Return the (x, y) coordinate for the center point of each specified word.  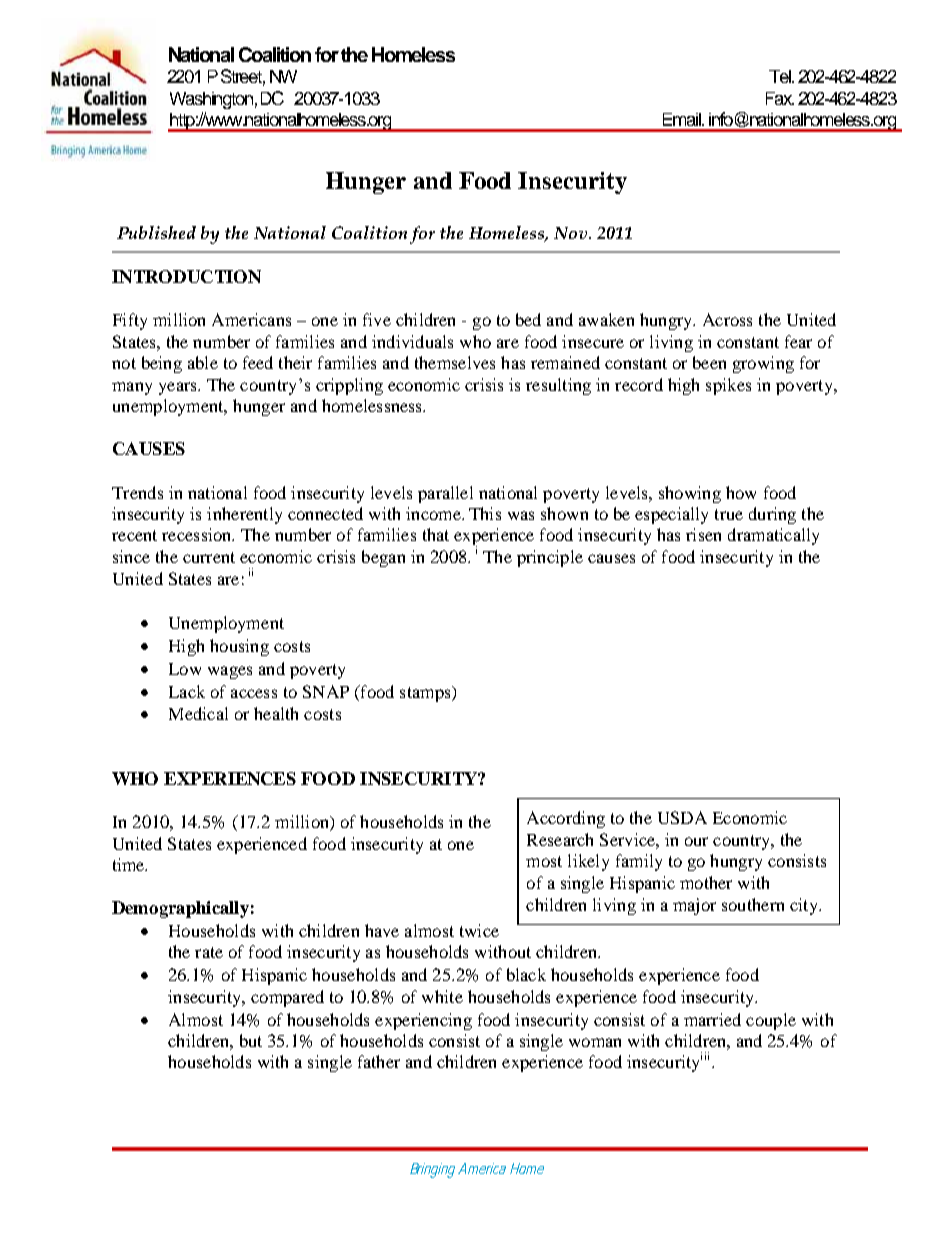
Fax (780, 98)
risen (703, 534)
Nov (572, 233)
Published (156, 232)
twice (479, 930)
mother (706, 882)
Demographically (180, 909)
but (251, 1040)
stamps (426, 694)
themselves (455, 362)
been (709, 362)
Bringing (434, 1170)
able (203, 362)
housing (239, 647)
